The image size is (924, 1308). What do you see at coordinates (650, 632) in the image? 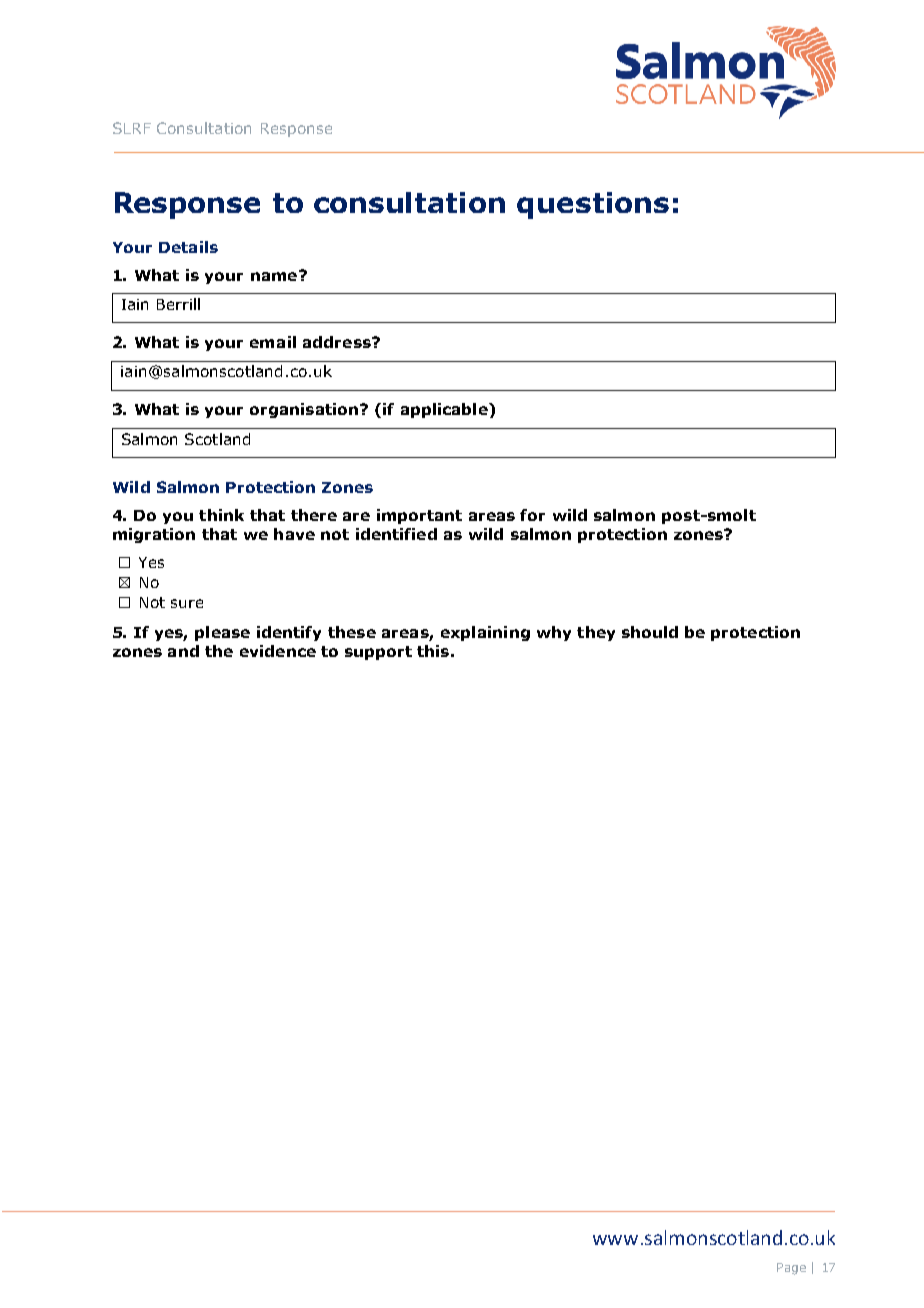
I see `should` at bounding box center [650, 632].
